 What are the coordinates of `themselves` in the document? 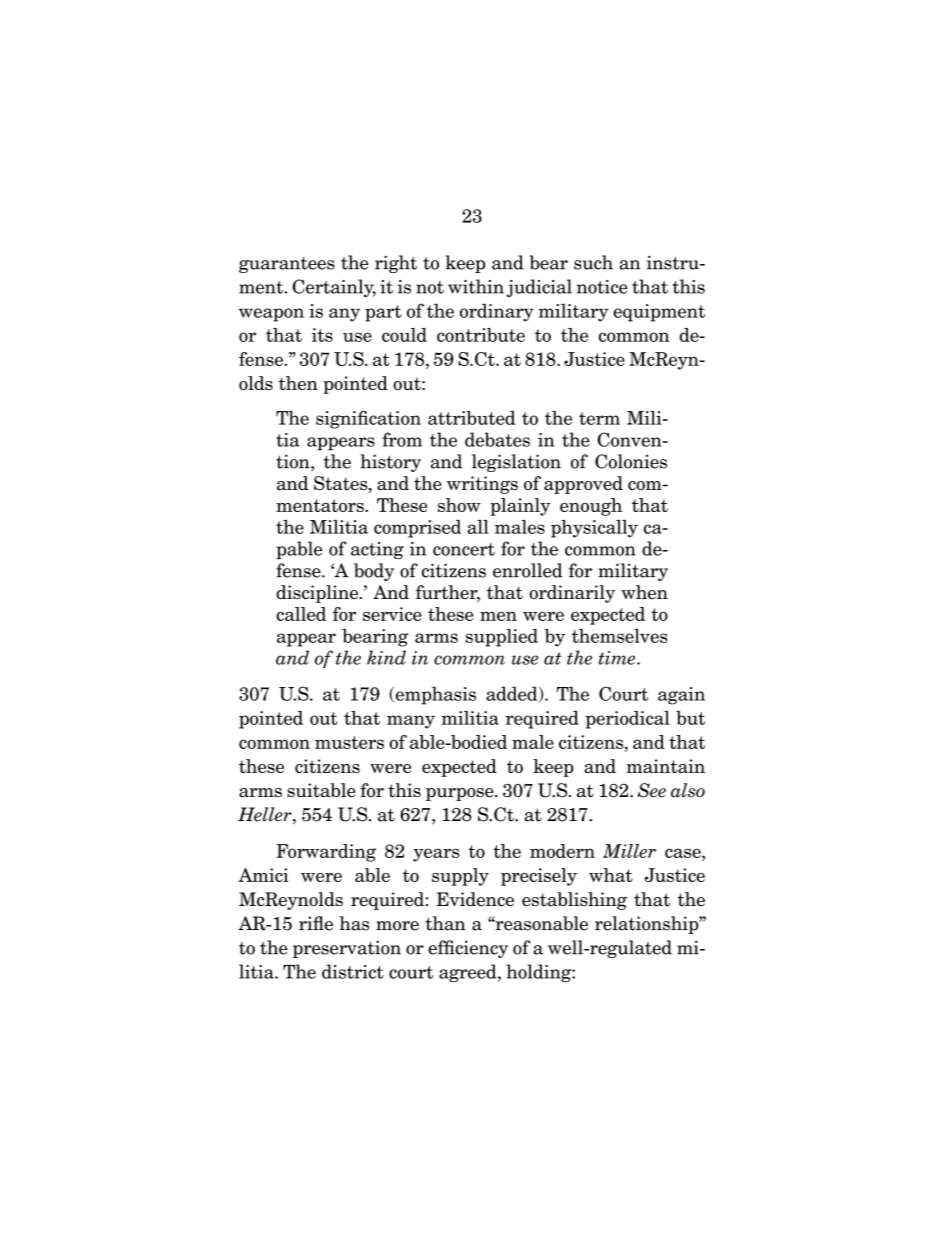 It's located at (619, 636).
